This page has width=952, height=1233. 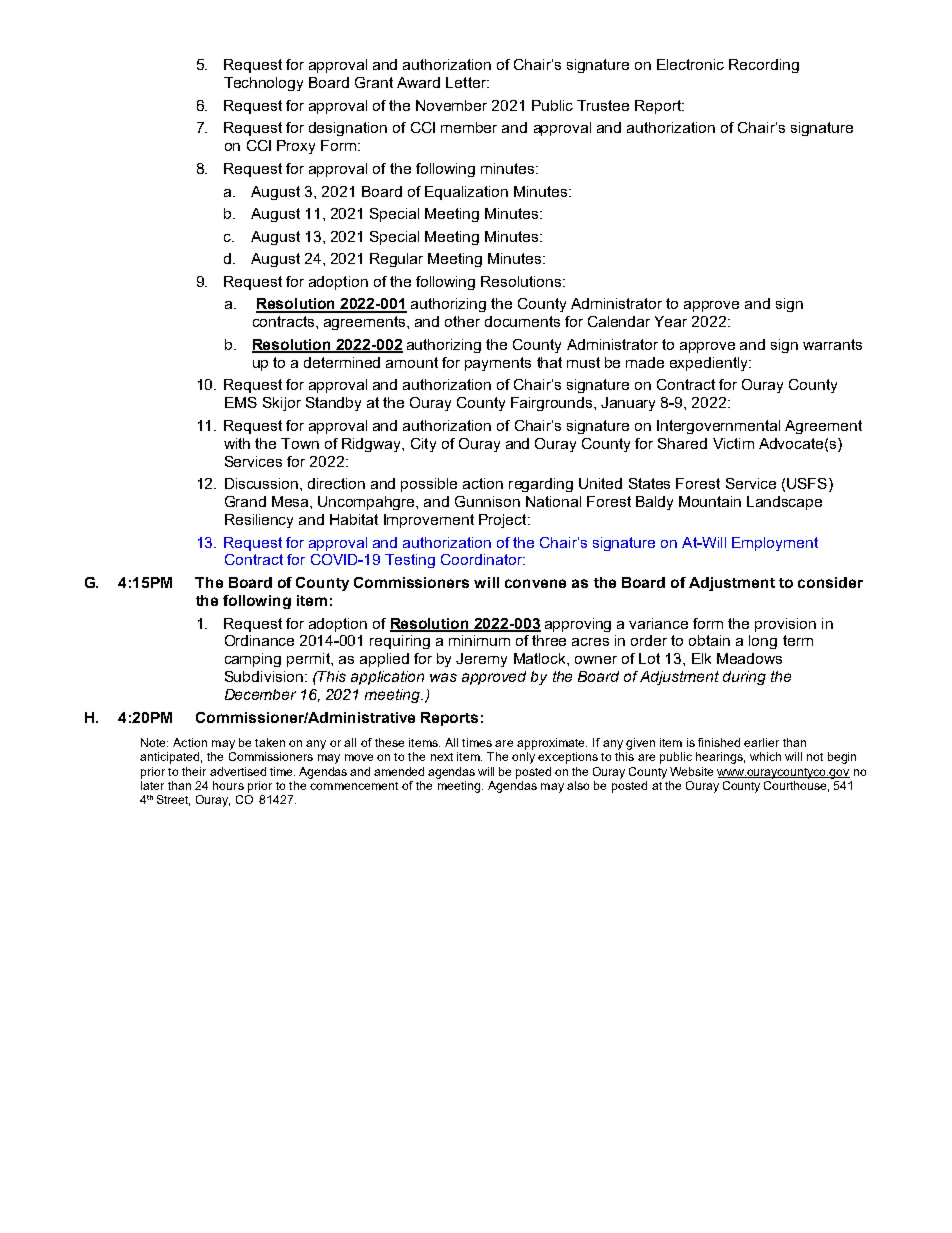 I want to click on which, so click(x=765, y=756).
